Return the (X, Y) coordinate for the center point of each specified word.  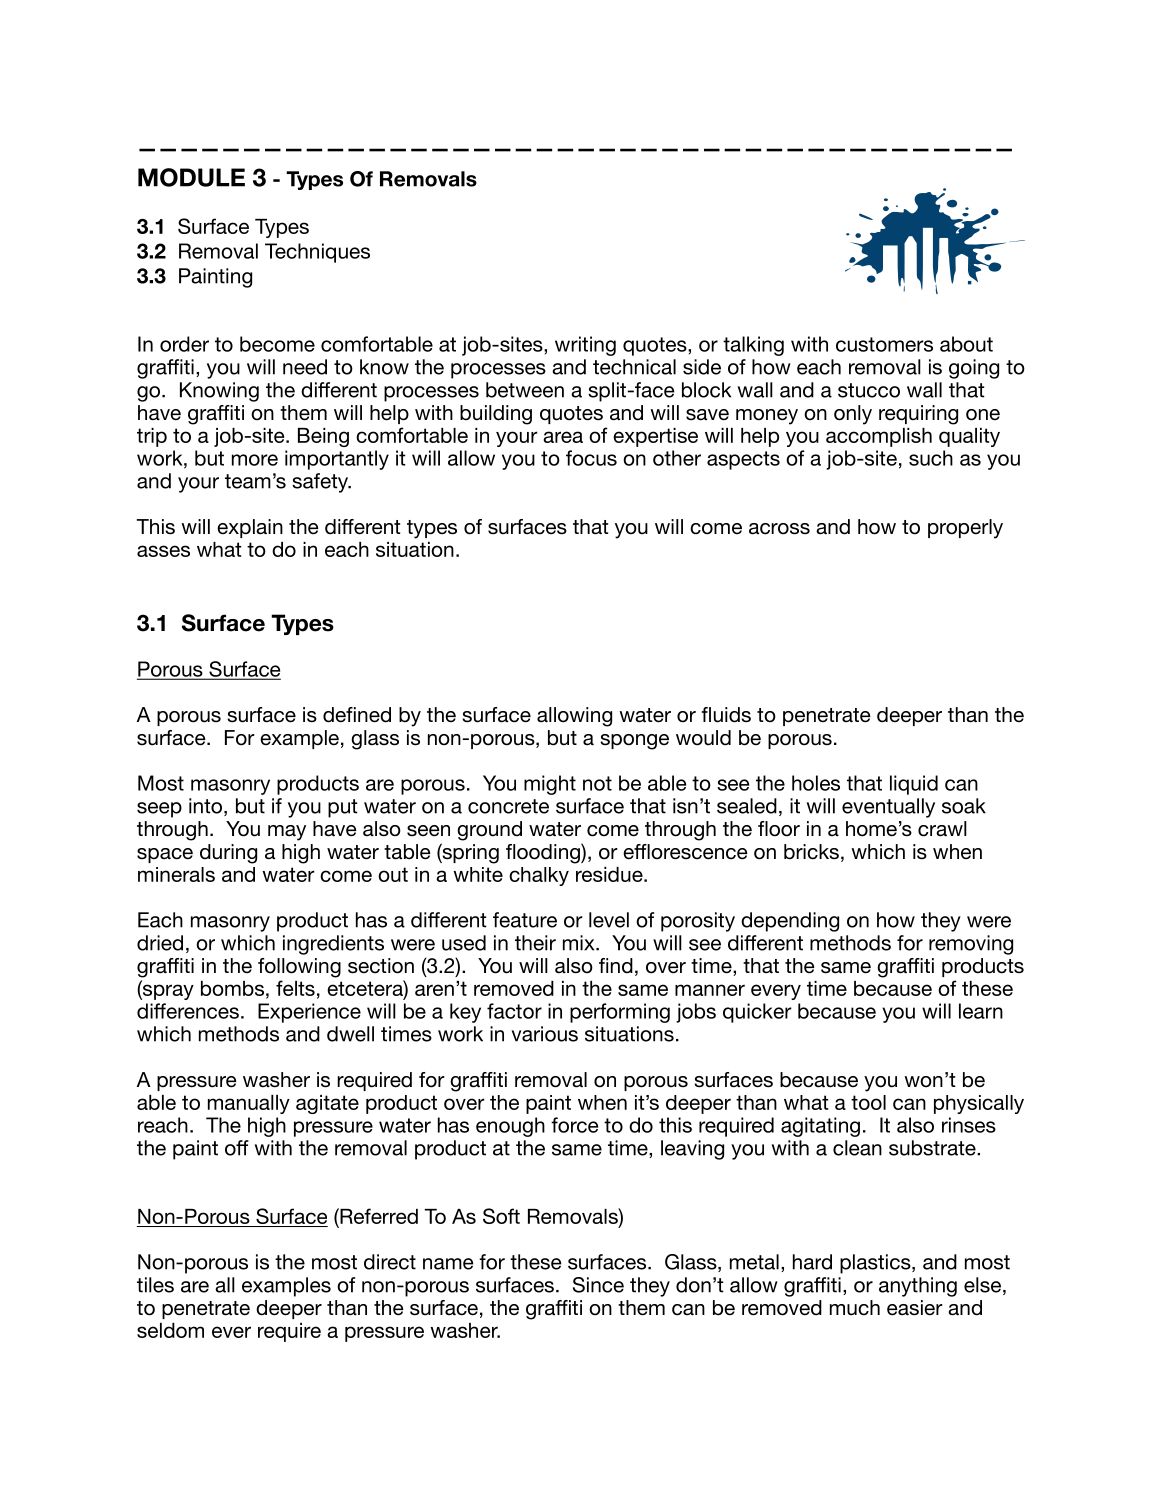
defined (357, 715)
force (574, 1125)
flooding (544, 853)
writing (585, 346)
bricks (811, 852)
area (563, 437)
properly (965, 529)
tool (868, 1102)
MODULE (191, 177)
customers (884, 344)
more (255, 460)
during (228, 854)
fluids (726, 715)
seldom (170, 1330)
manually (249, 1104)
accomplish (879, 437)
